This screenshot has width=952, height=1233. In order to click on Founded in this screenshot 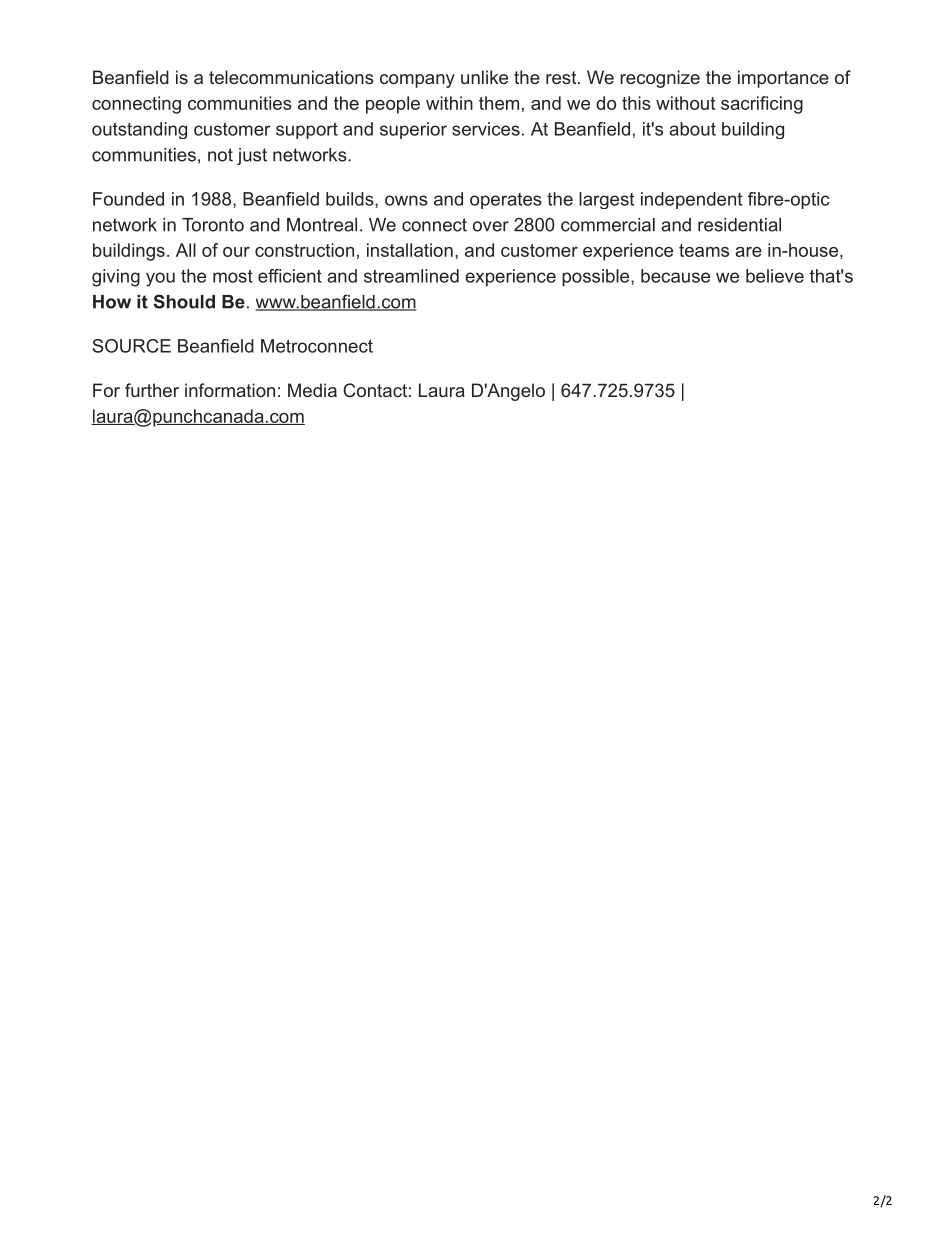, I will do `click(128, 199)`.
